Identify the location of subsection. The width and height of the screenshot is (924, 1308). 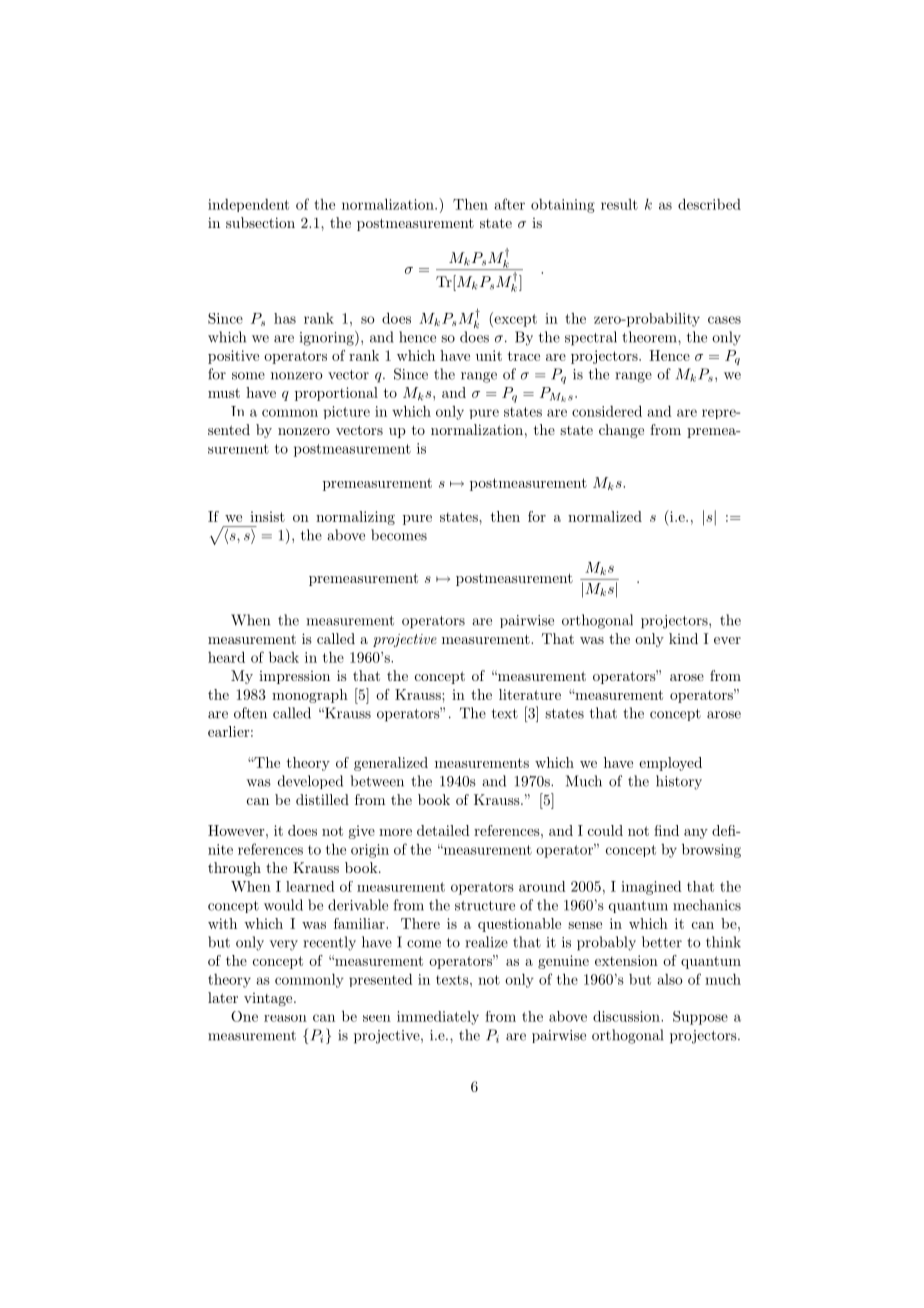
(260, 222).
